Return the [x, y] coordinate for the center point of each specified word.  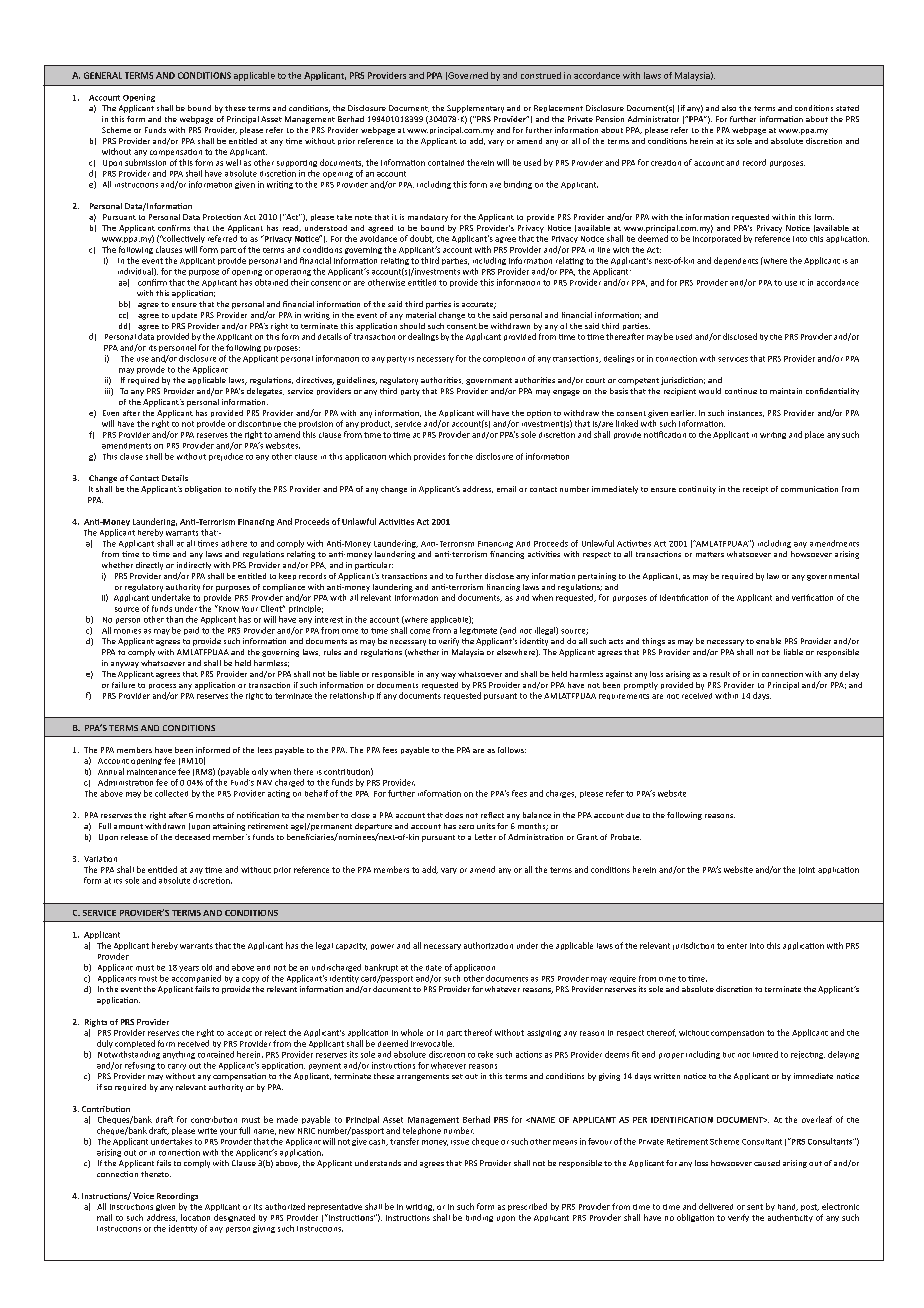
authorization [488, 945]
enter [737, 946]
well [233, 162]
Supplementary [475, 109]
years [189, 969]
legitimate [478, 631]
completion [504, 359]
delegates [265, 392]
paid [191, 631]
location [195, 1217]
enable [768, 641]
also [729, 108]
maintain [786, 391]
